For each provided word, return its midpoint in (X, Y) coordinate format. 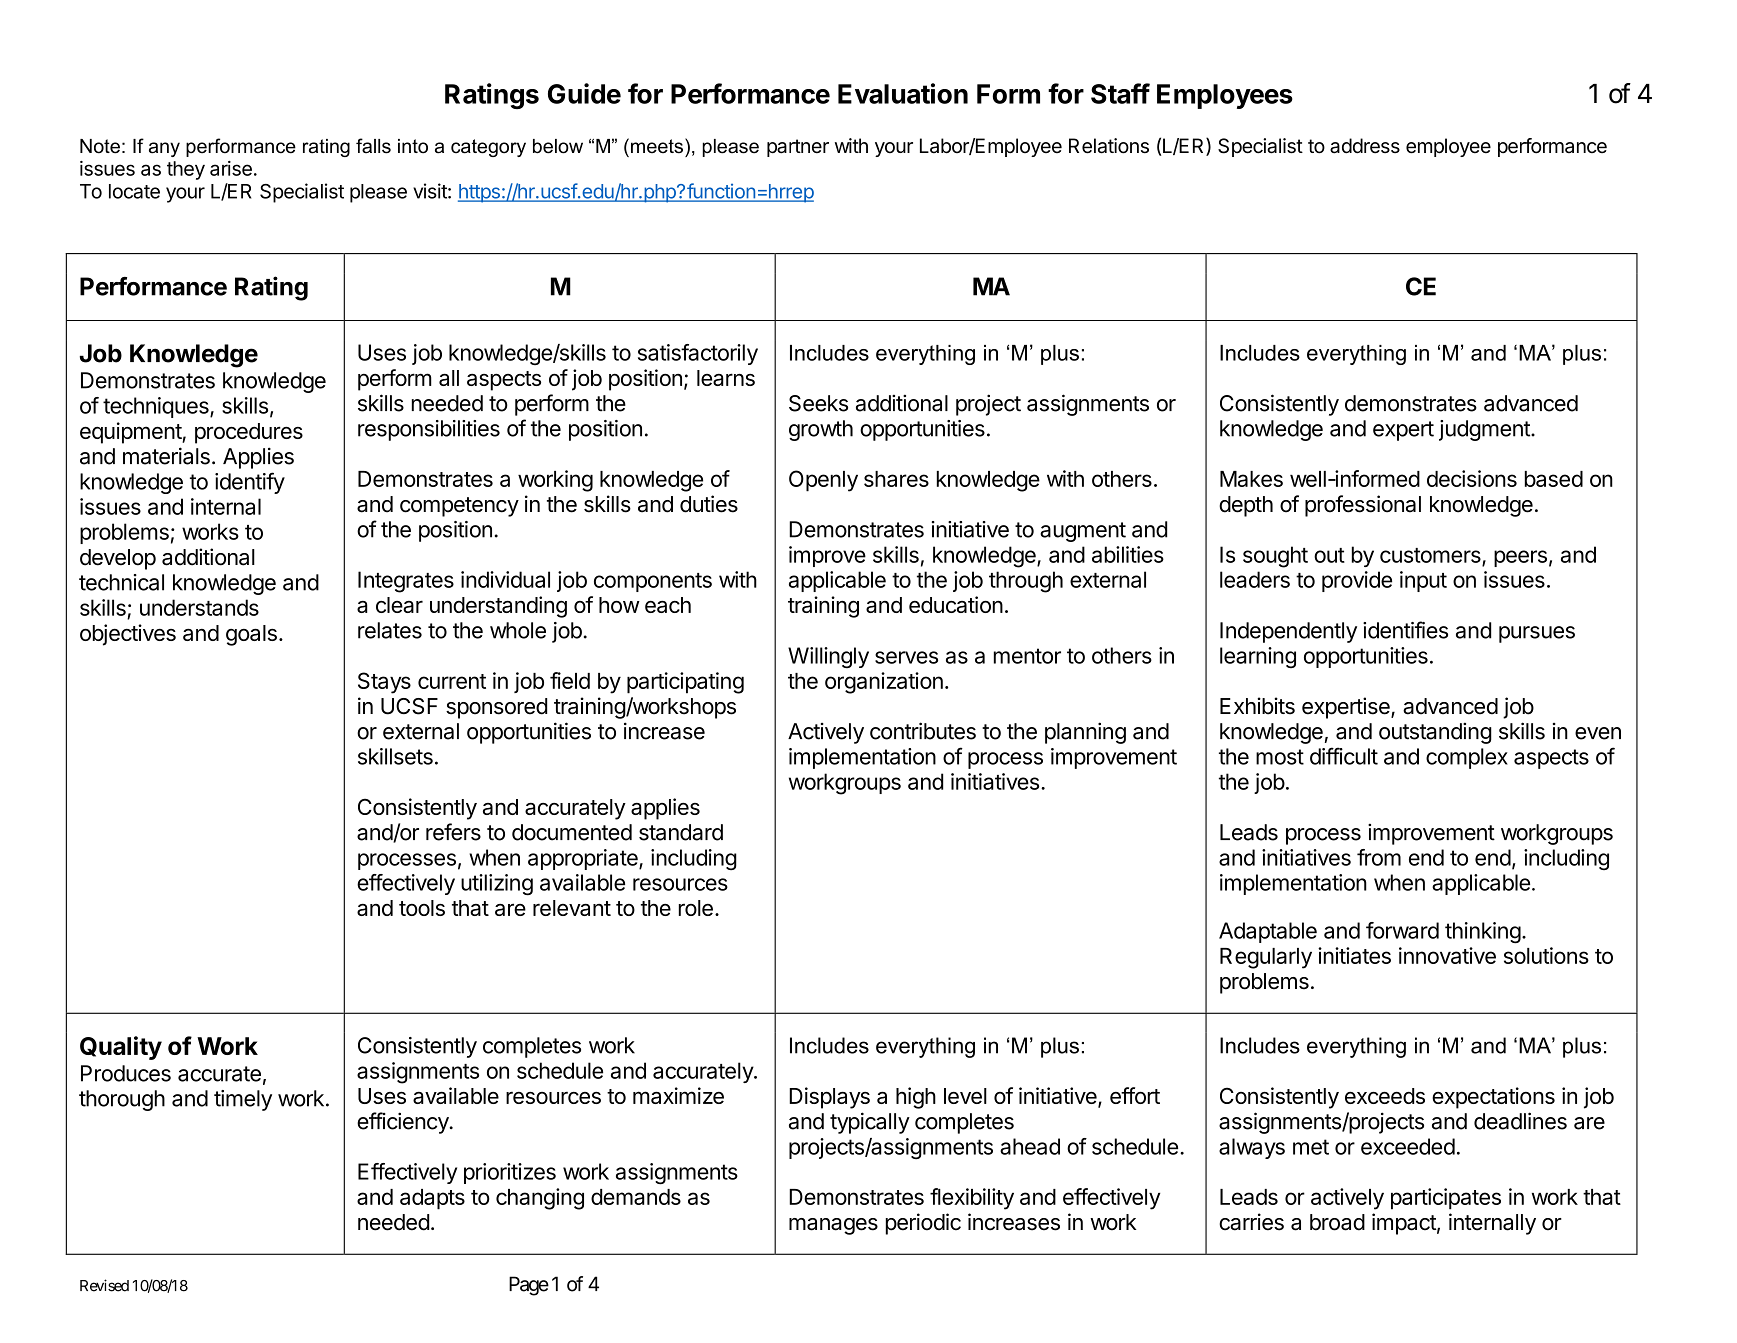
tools (422, 908)
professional (1363, 506)
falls (373, 146)
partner (798, 148)
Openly (823, 481)
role (696, 908)
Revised (104, 1285)
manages (833, 1226)
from (1379, 857)
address (1365, 146)
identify (250, 483)
